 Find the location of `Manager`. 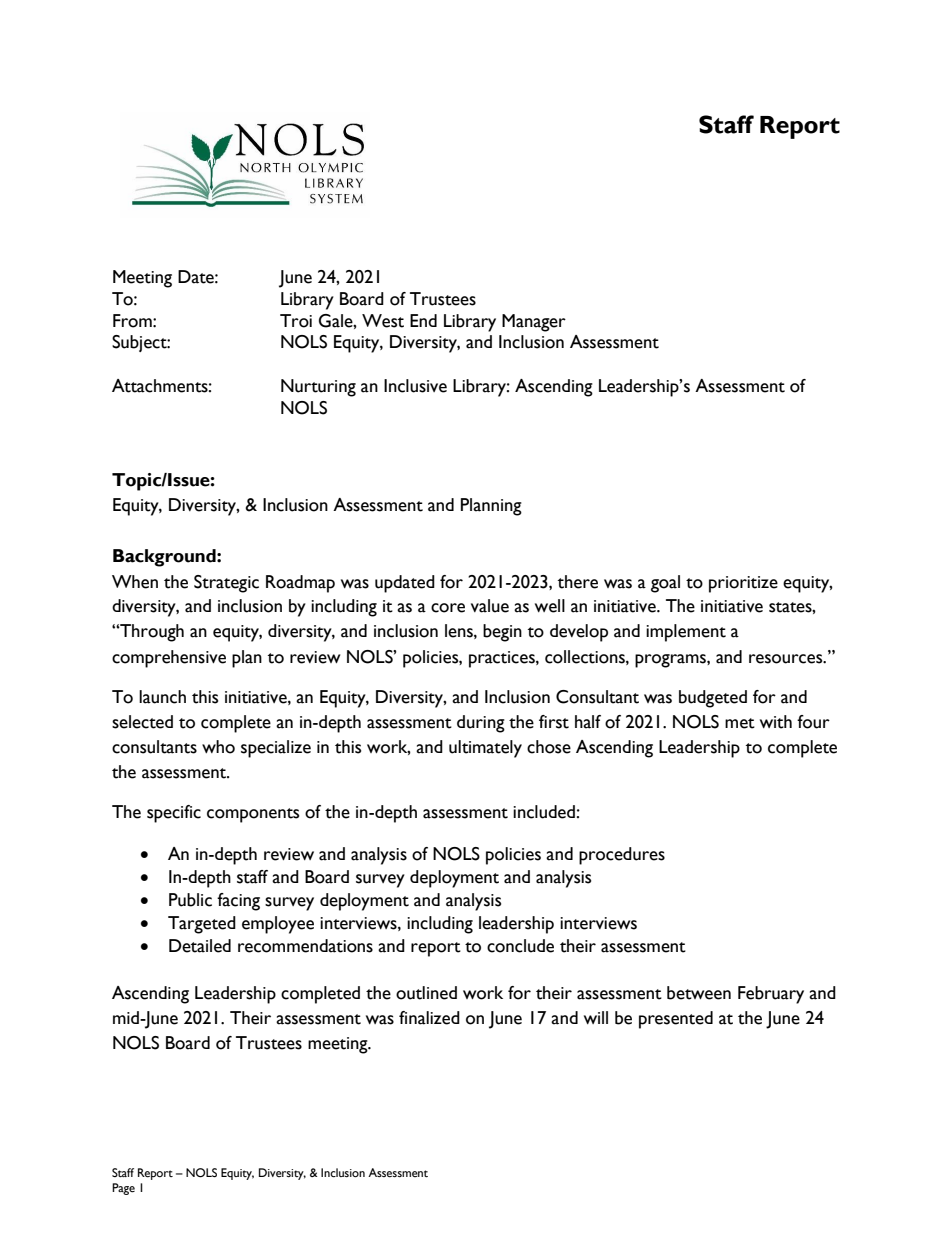

Manager is located at coordinates (534, 323).
